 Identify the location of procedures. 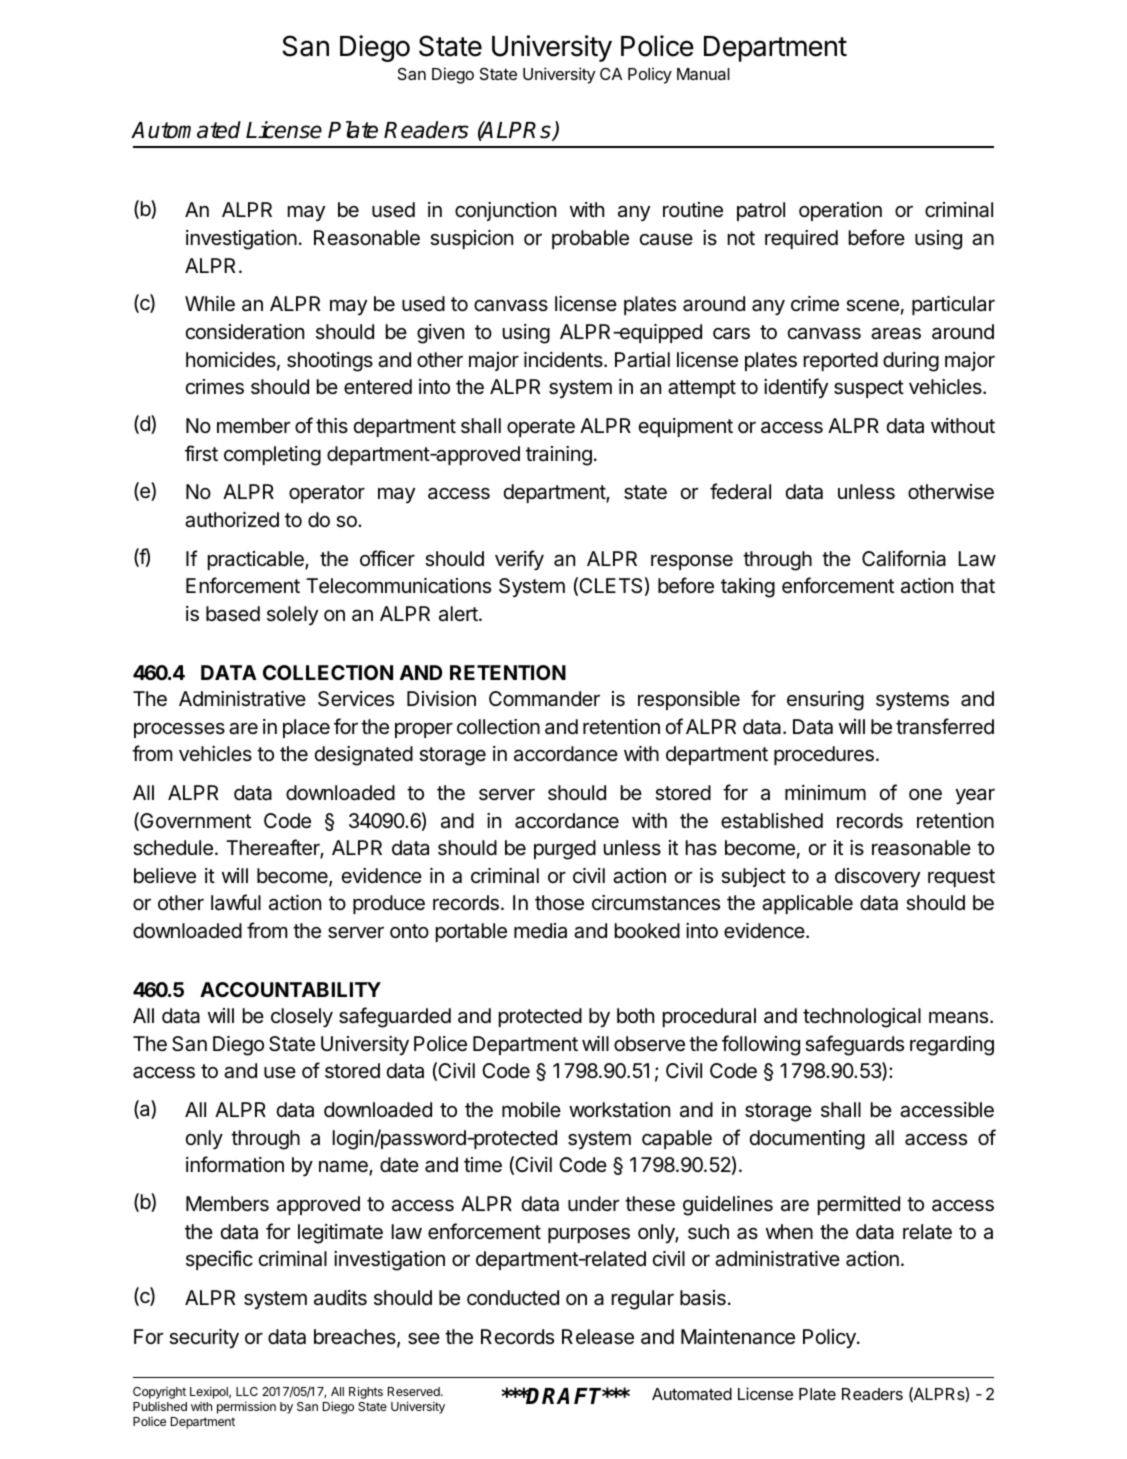
(824, 755).
